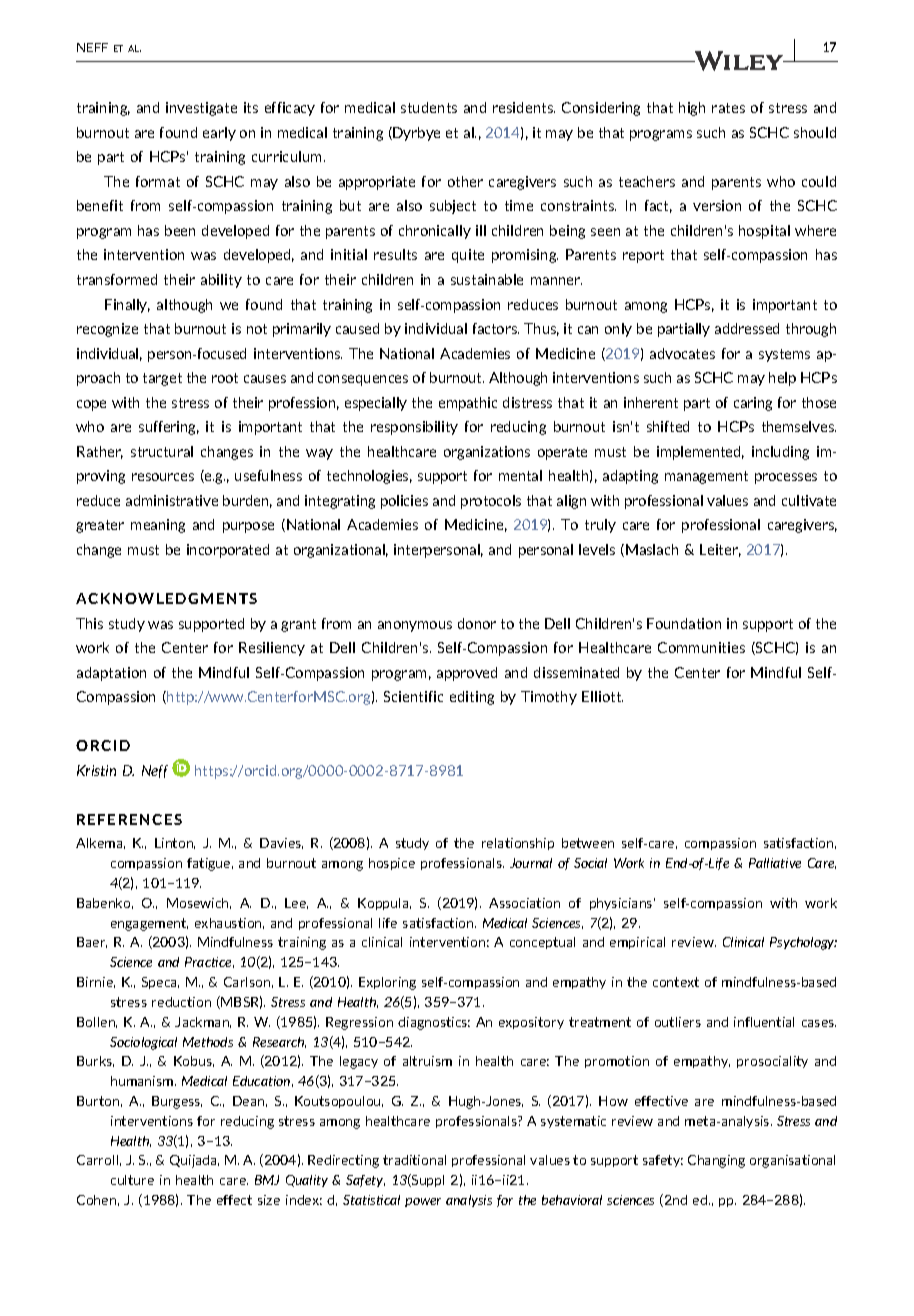  What do you see at coordinates (775, 863) in the screenshot?
I see `Palliative` at bounding box center [775, 863].
